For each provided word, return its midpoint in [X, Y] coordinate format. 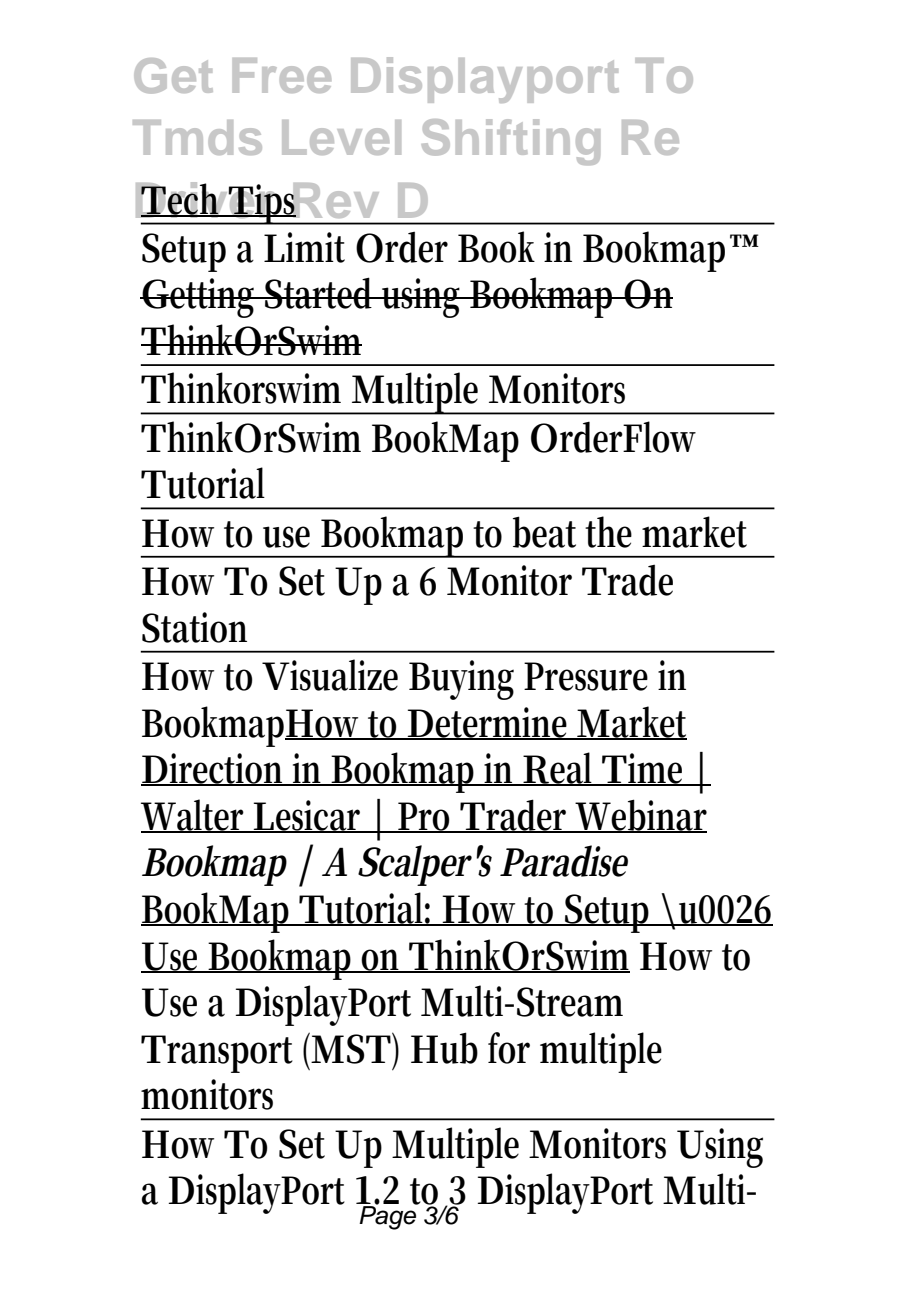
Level [341, 137]
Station [194, 627]
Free [282, 75]
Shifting [511, 142]
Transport [217, 1054]
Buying [461, 680]
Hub [444, 1048]
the [608, 532]
